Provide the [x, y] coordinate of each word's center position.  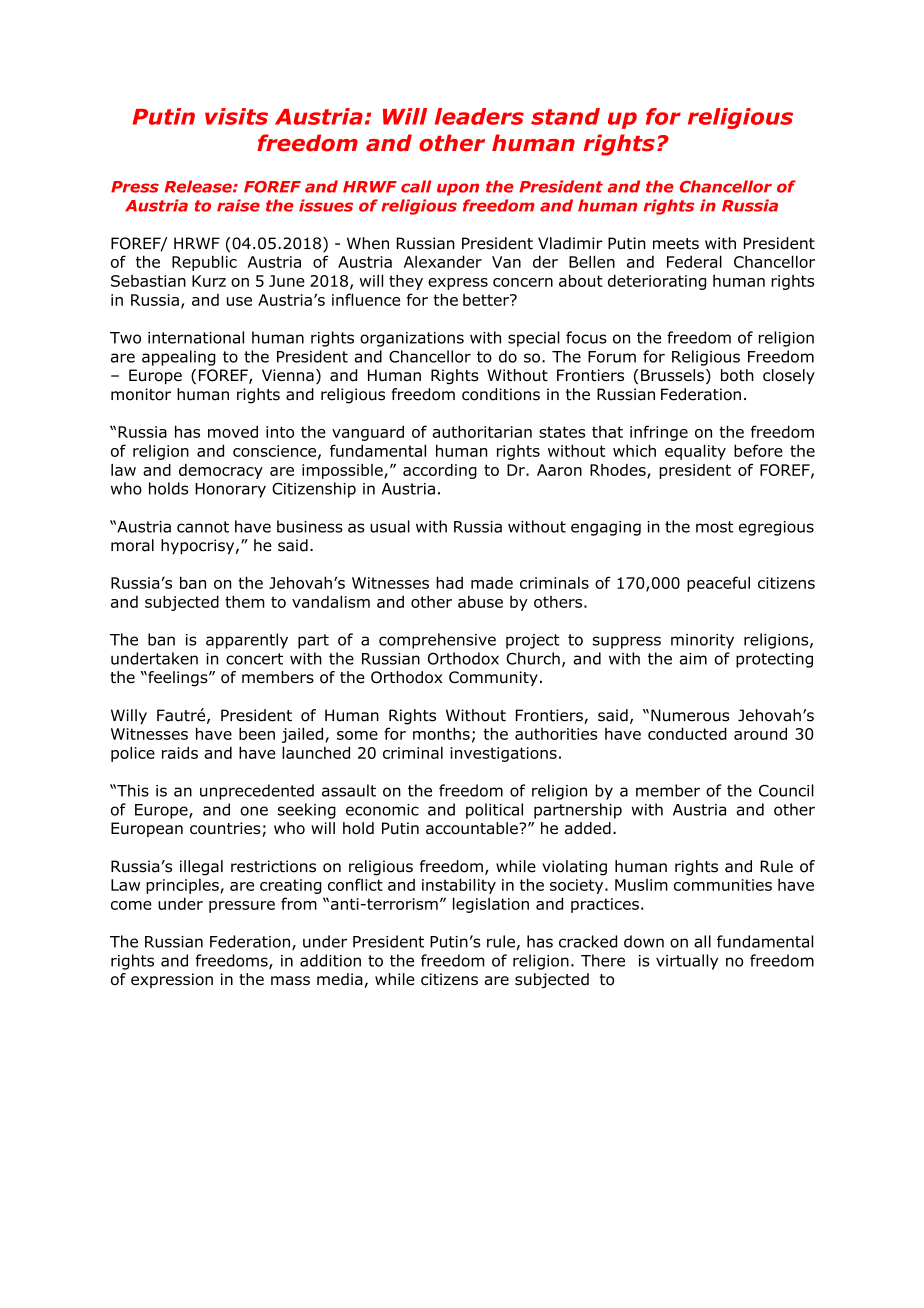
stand [565, 116]
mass [290, 981]
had [449, 582]
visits [236, 116]
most [715, 527]
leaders [479, 116]
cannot [203, 527]
